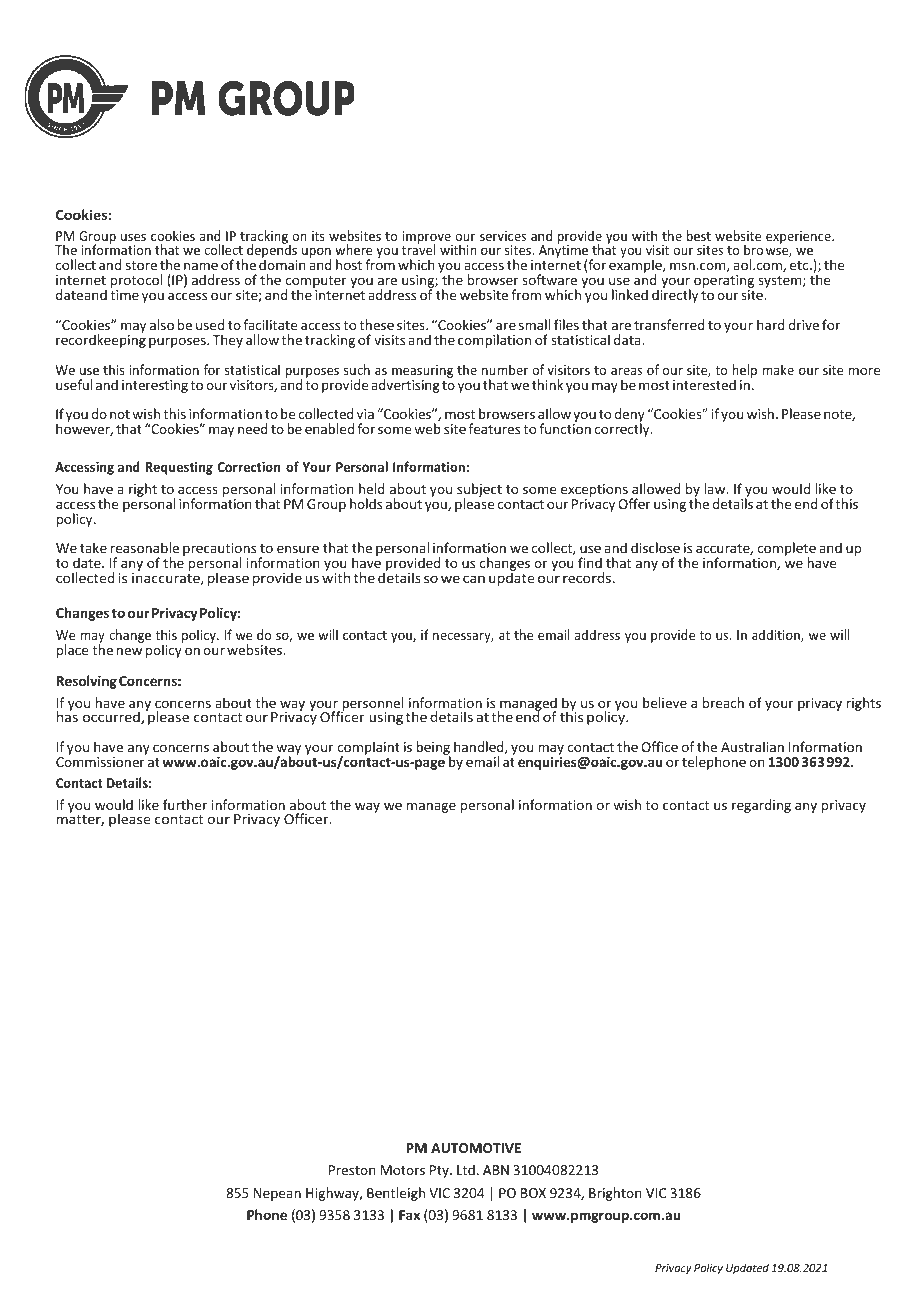  I want to click on store, so click(141, 265).
